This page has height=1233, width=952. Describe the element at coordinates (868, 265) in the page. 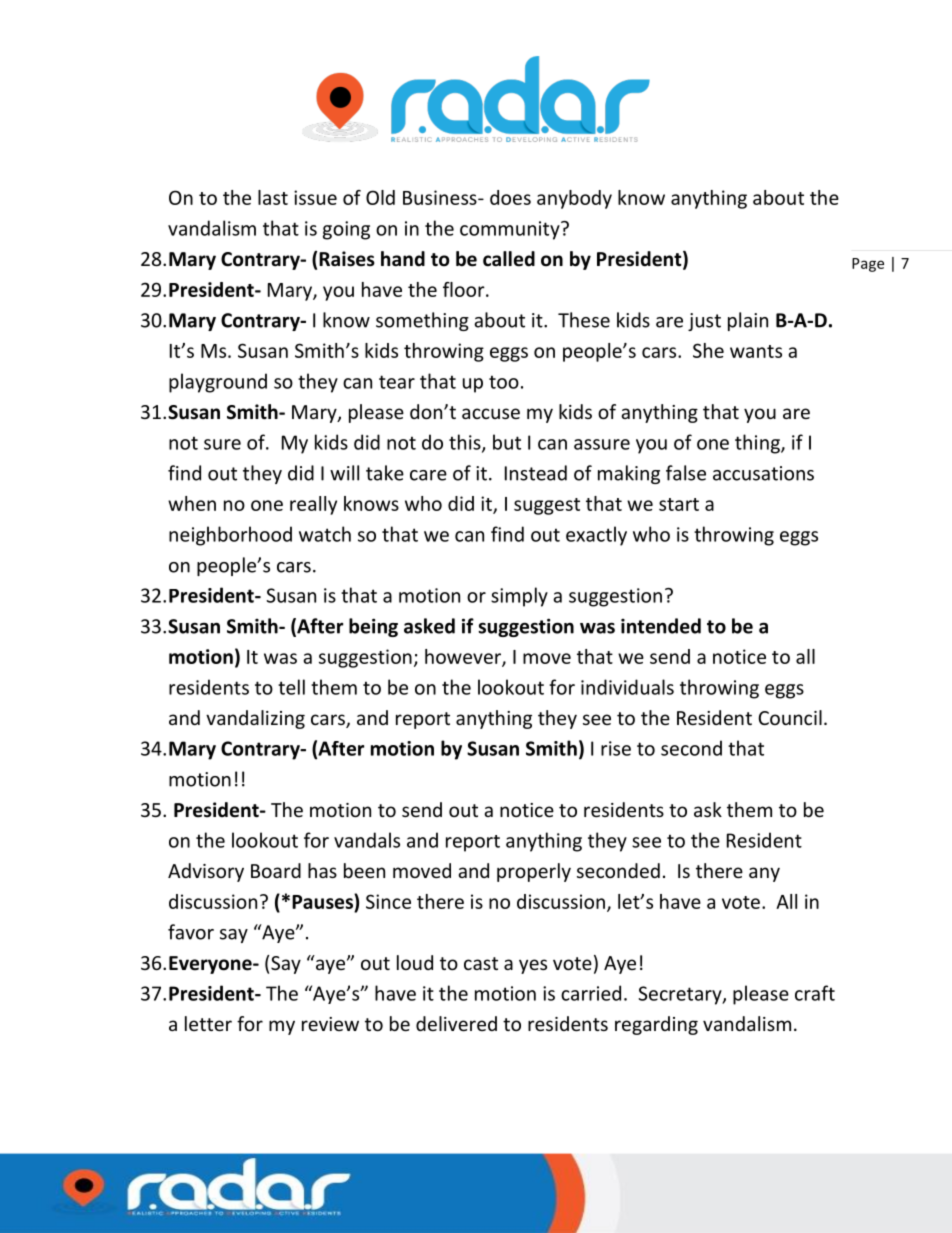

I see `Page` at that location.
